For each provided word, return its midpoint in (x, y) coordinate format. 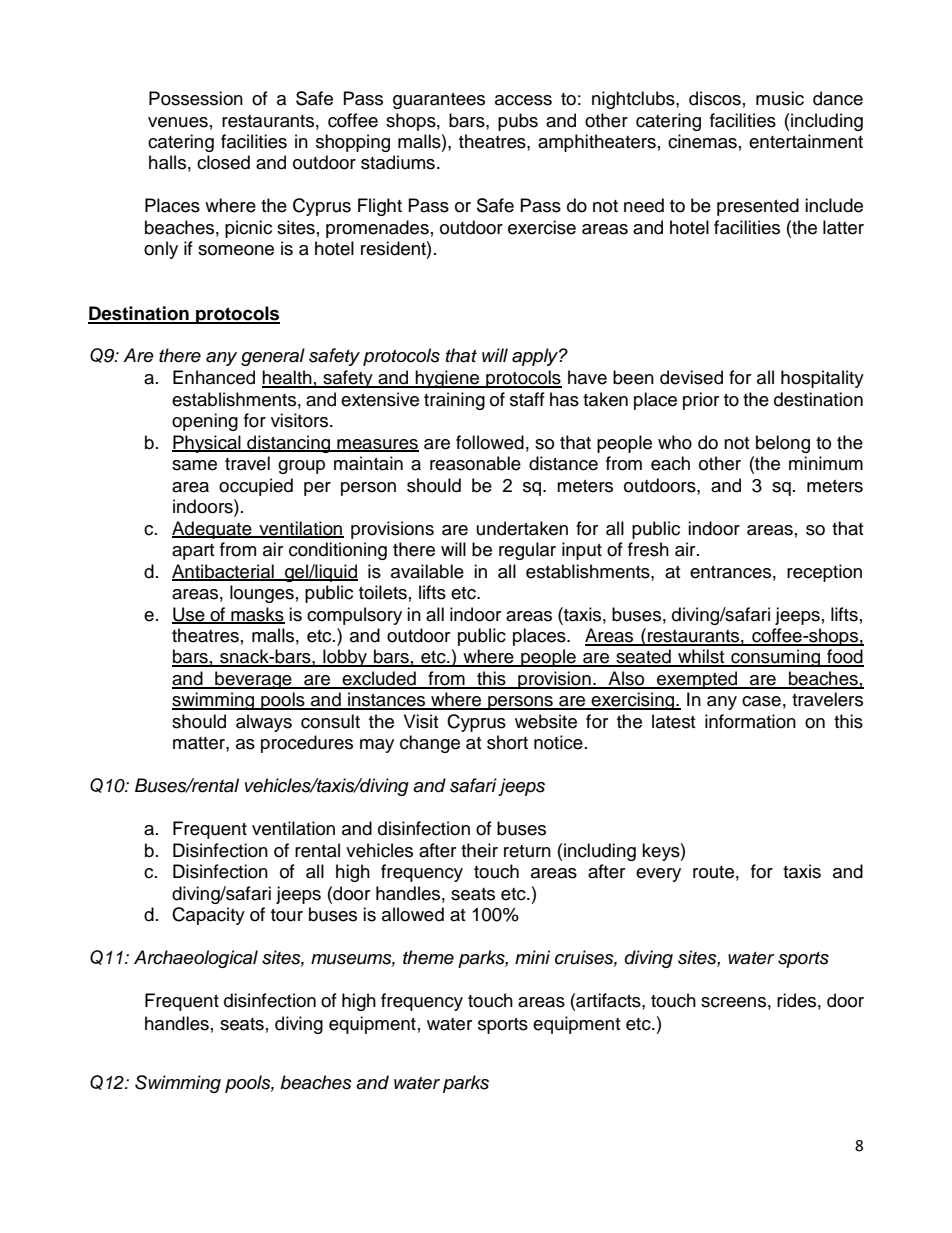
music (780, 98)
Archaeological (196, 959)
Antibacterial (224, 572)
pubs (518, 122)
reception (824, 573)
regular (527, 551)
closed (223, 162)
